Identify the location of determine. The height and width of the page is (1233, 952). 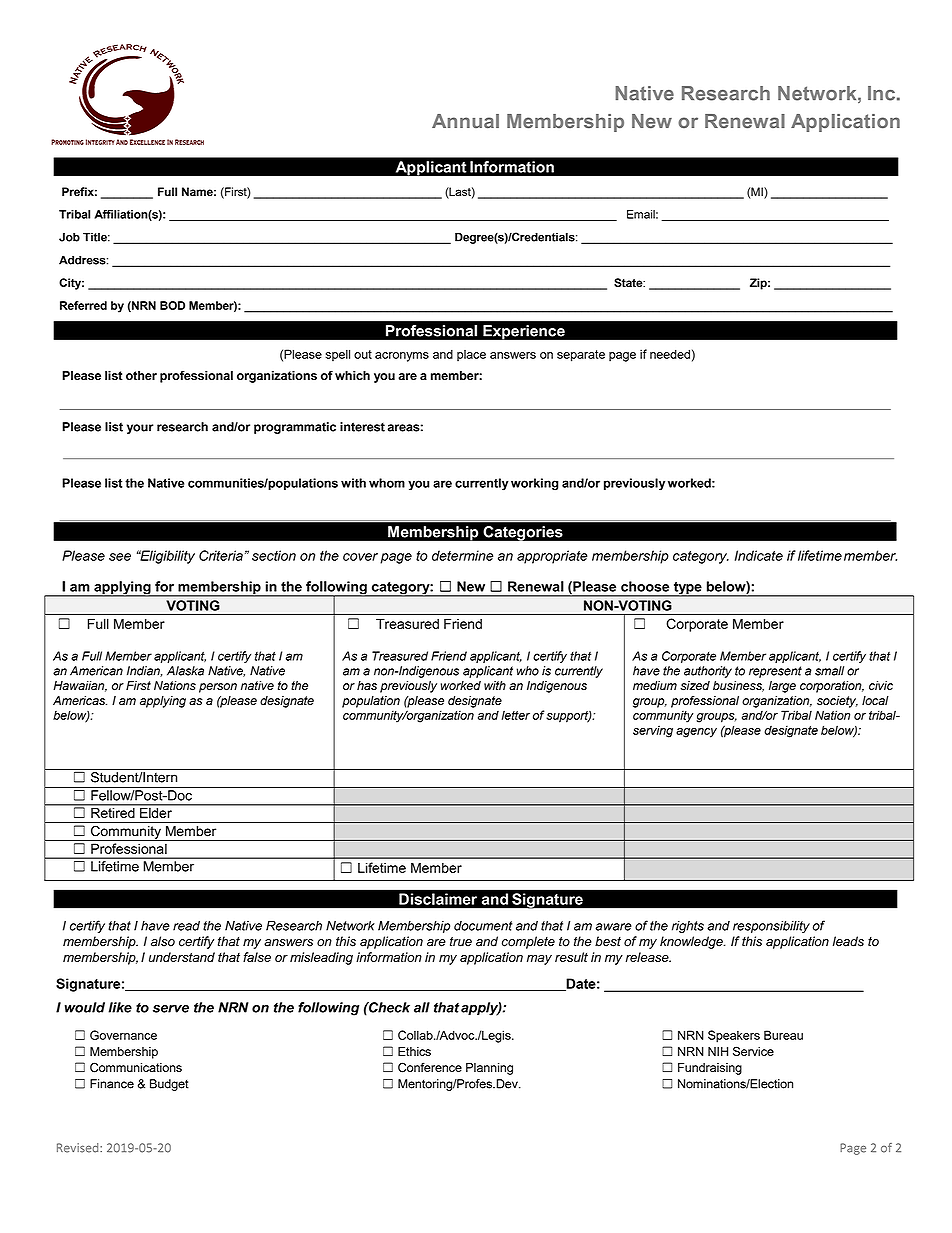
(462, 555).
